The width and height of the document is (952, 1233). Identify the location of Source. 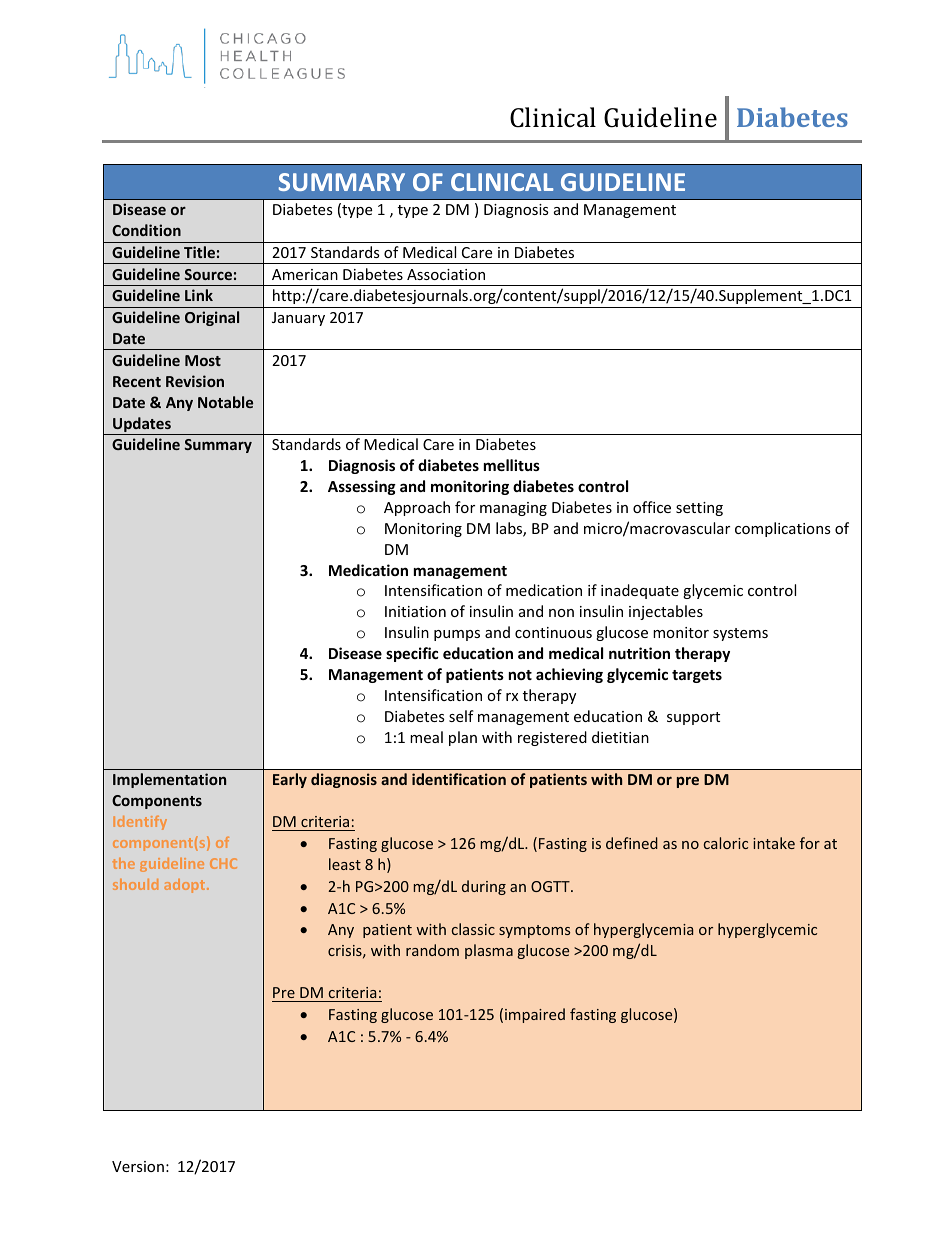
(208, 274).
